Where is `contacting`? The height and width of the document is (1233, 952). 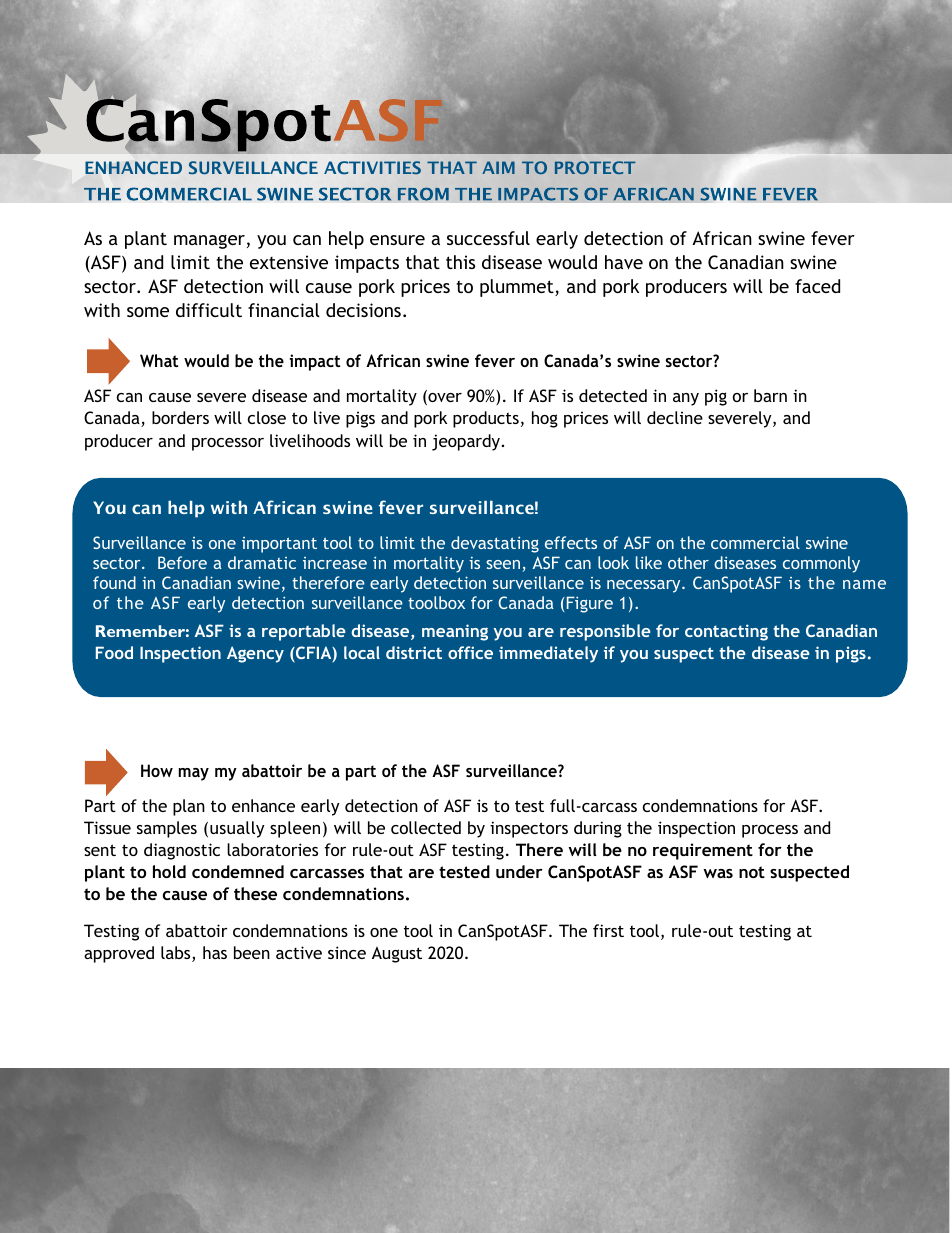
contacting is located at coordinates (726, 632).
